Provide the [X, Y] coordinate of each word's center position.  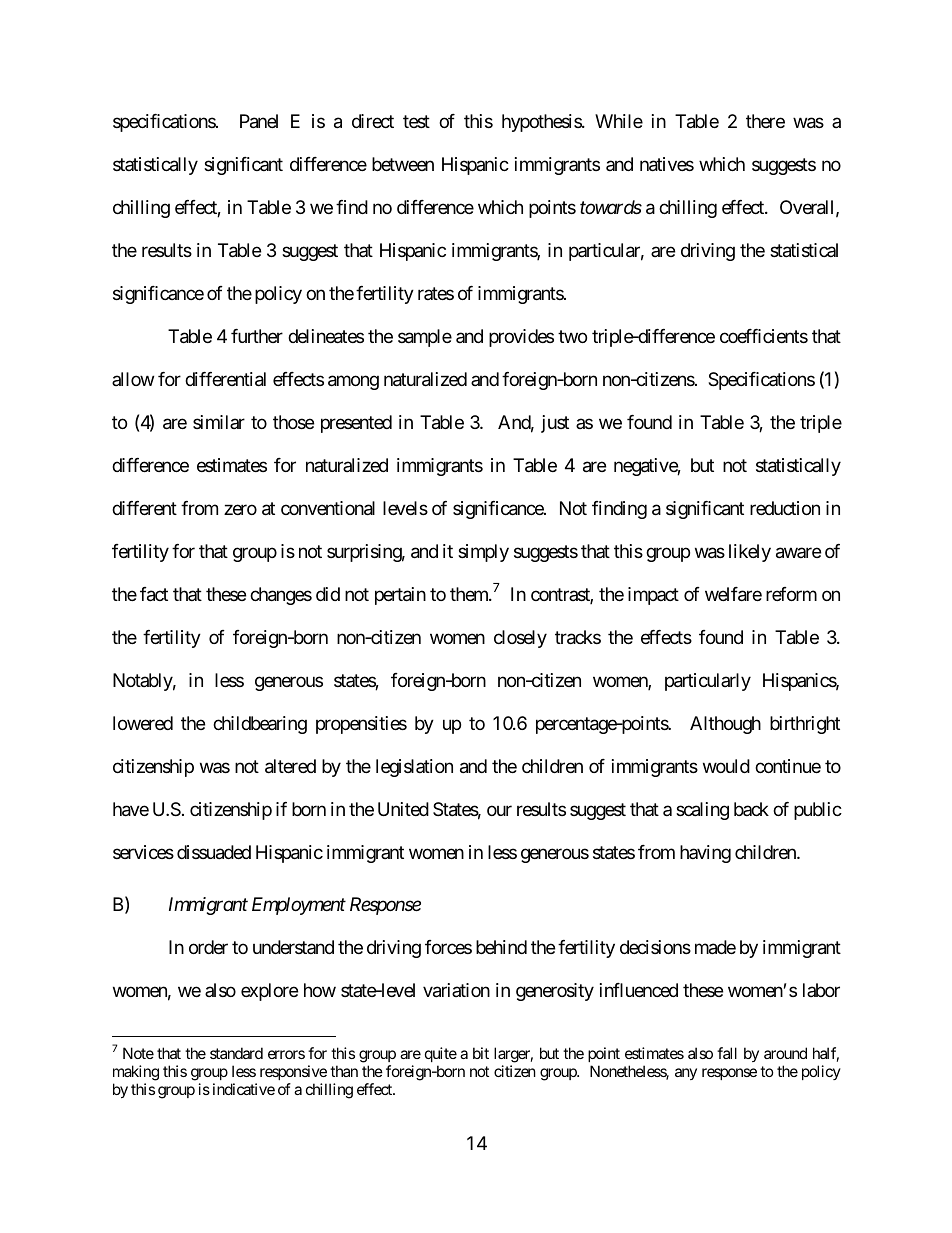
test [416, 122]
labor [821, 990]
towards [611, 207]
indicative [244, 1089]
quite [441, 1056]
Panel [259, 121]
